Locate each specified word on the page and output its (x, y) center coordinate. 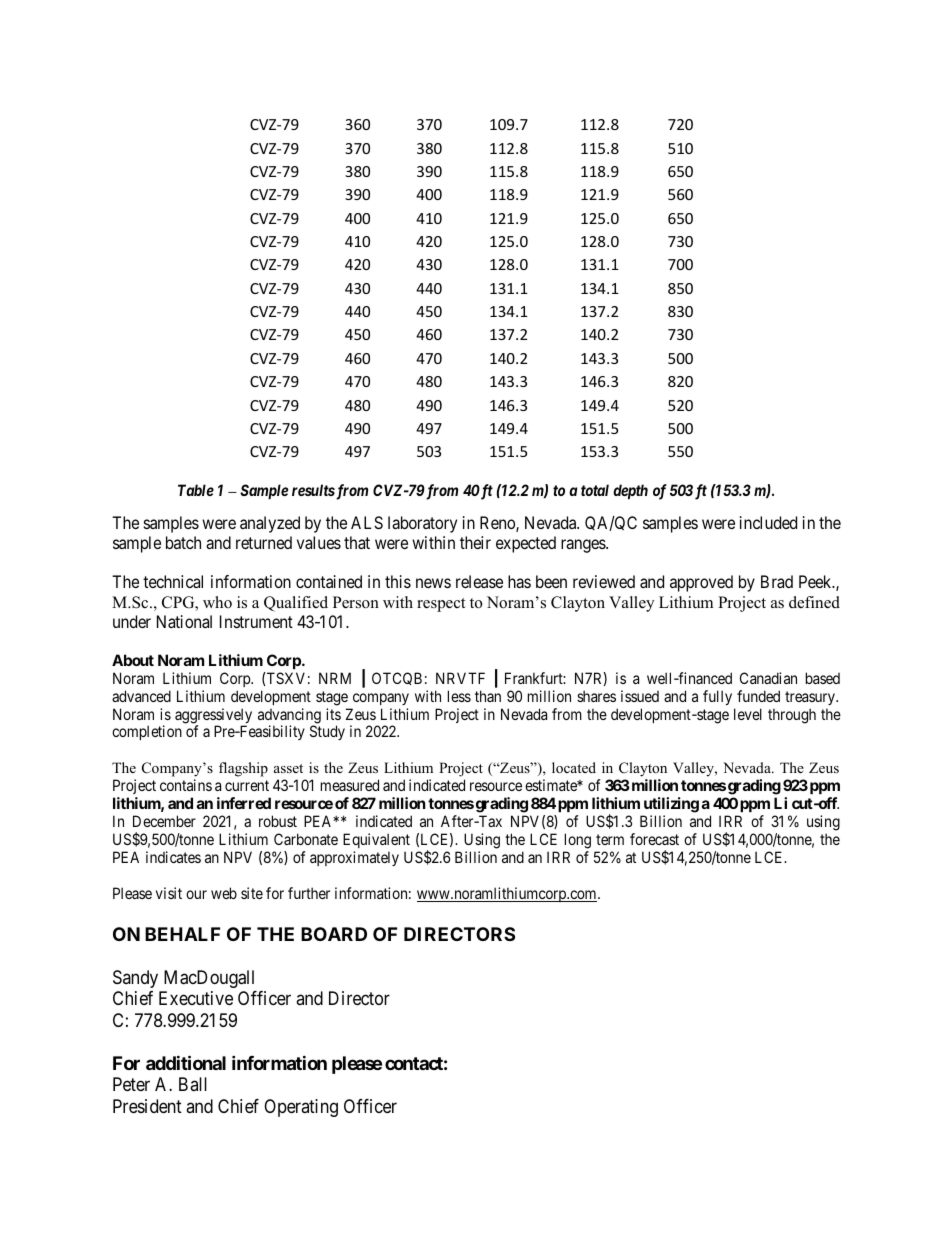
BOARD (334, 934)
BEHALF (182, 934)
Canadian (768, 678)
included (768, 522)
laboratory (422, 524)
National (184, 621)
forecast (654, 839)
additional (186, 1062)
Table (196, 490)
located (574, 767)
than (488, 696)
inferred (244, 803)
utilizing (671, 805)
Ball (193, 1084)
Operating (301, 1108)
